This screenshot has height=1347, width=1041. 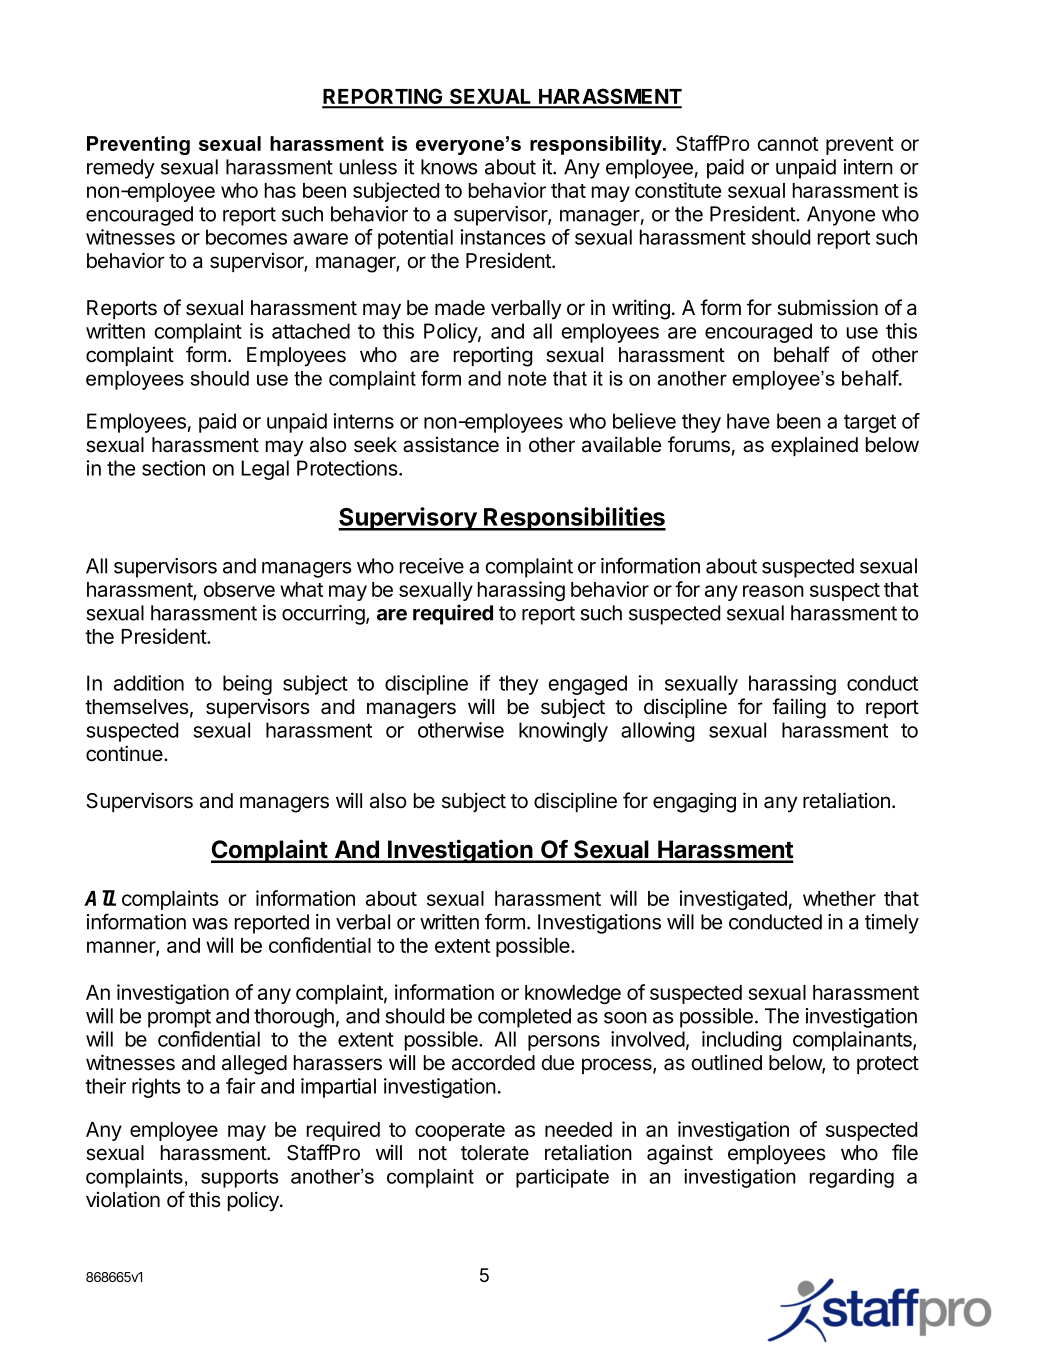 What do you see at coordinates (574, 519) in the screenshot?
I see `Responsibilities` at bounding box center [574, 519].
